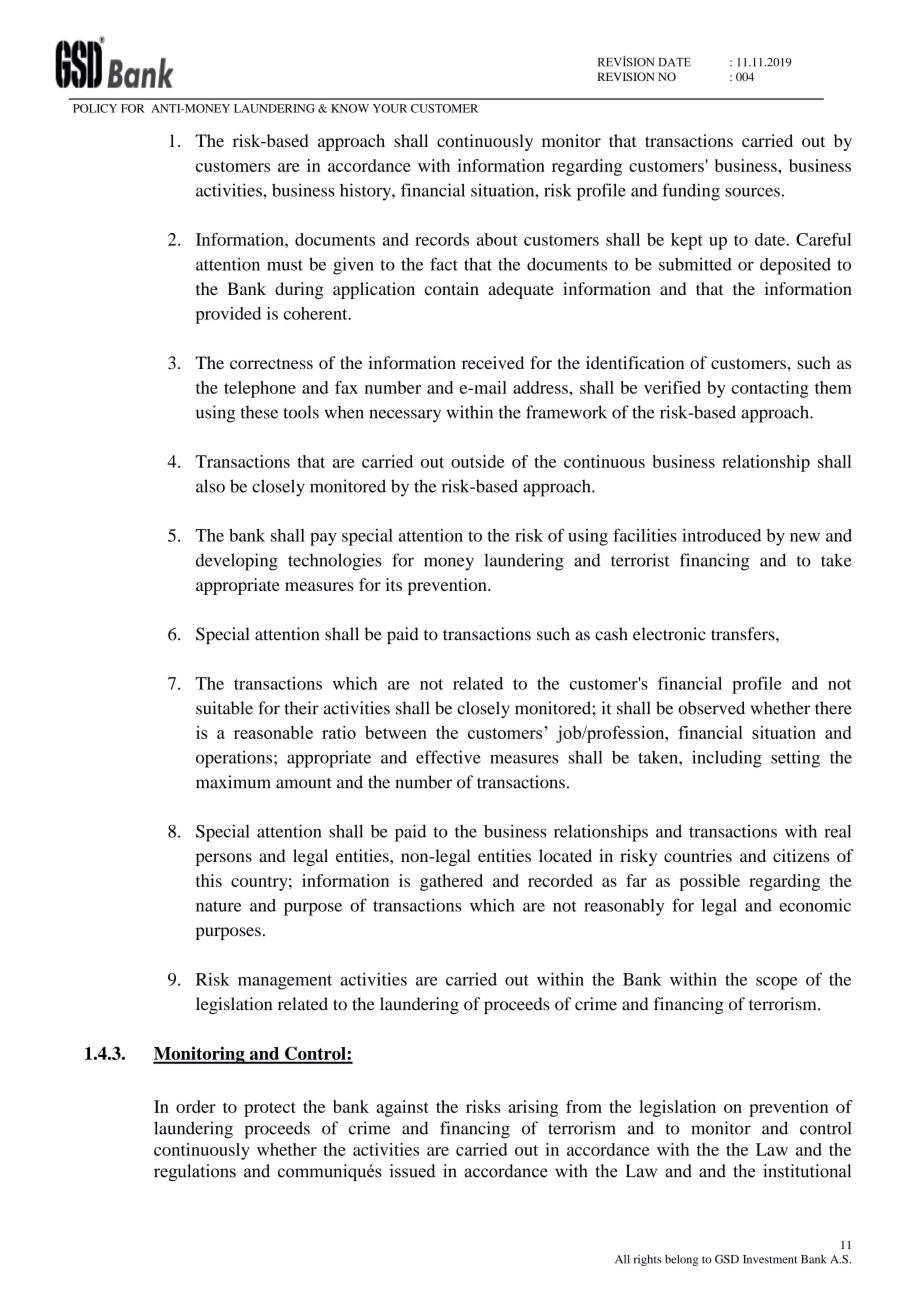  I want to click on recorded, so click(560, 880).
